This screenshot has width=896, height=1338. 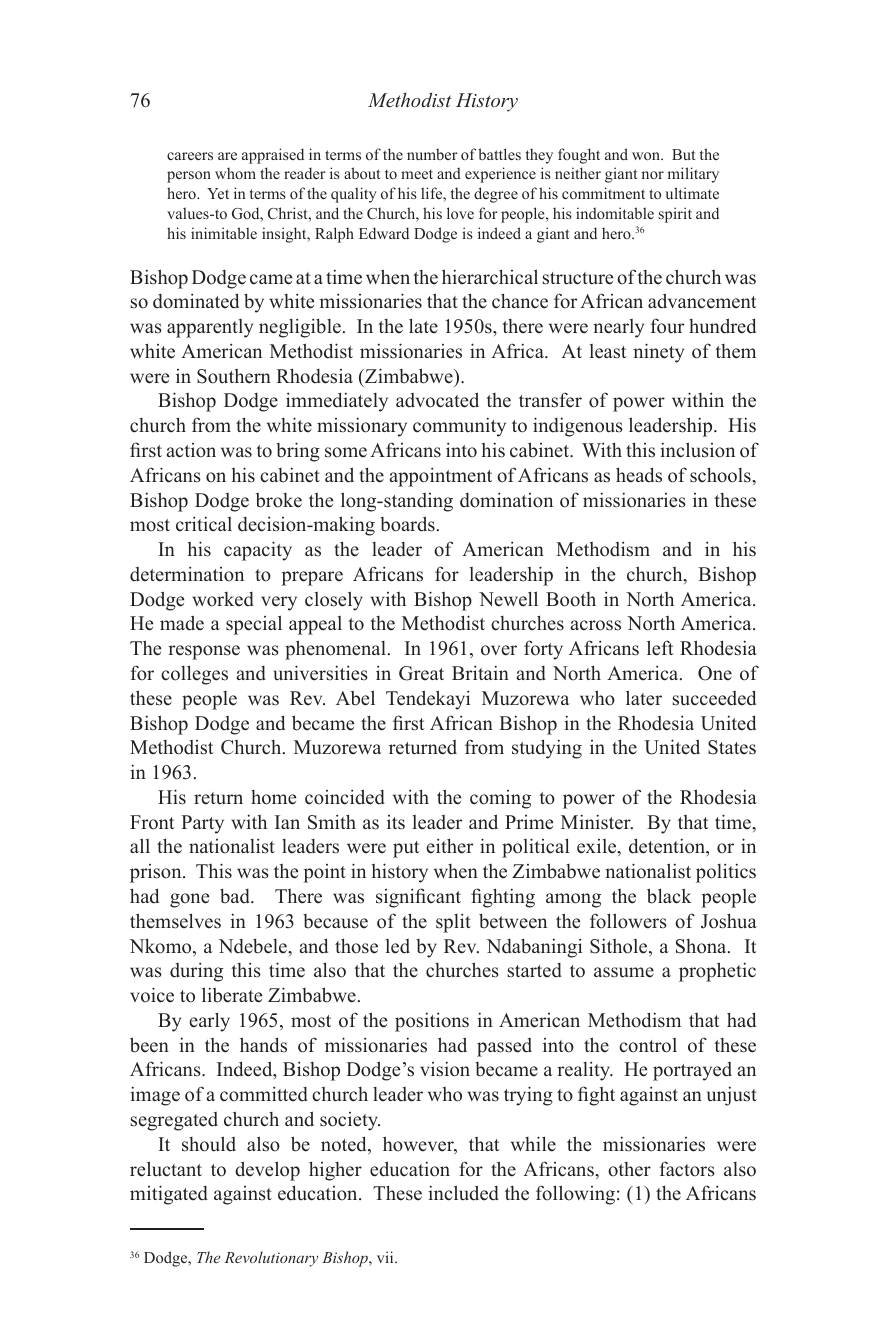 I want to click on ultimate, so click(x=692, y=193).
